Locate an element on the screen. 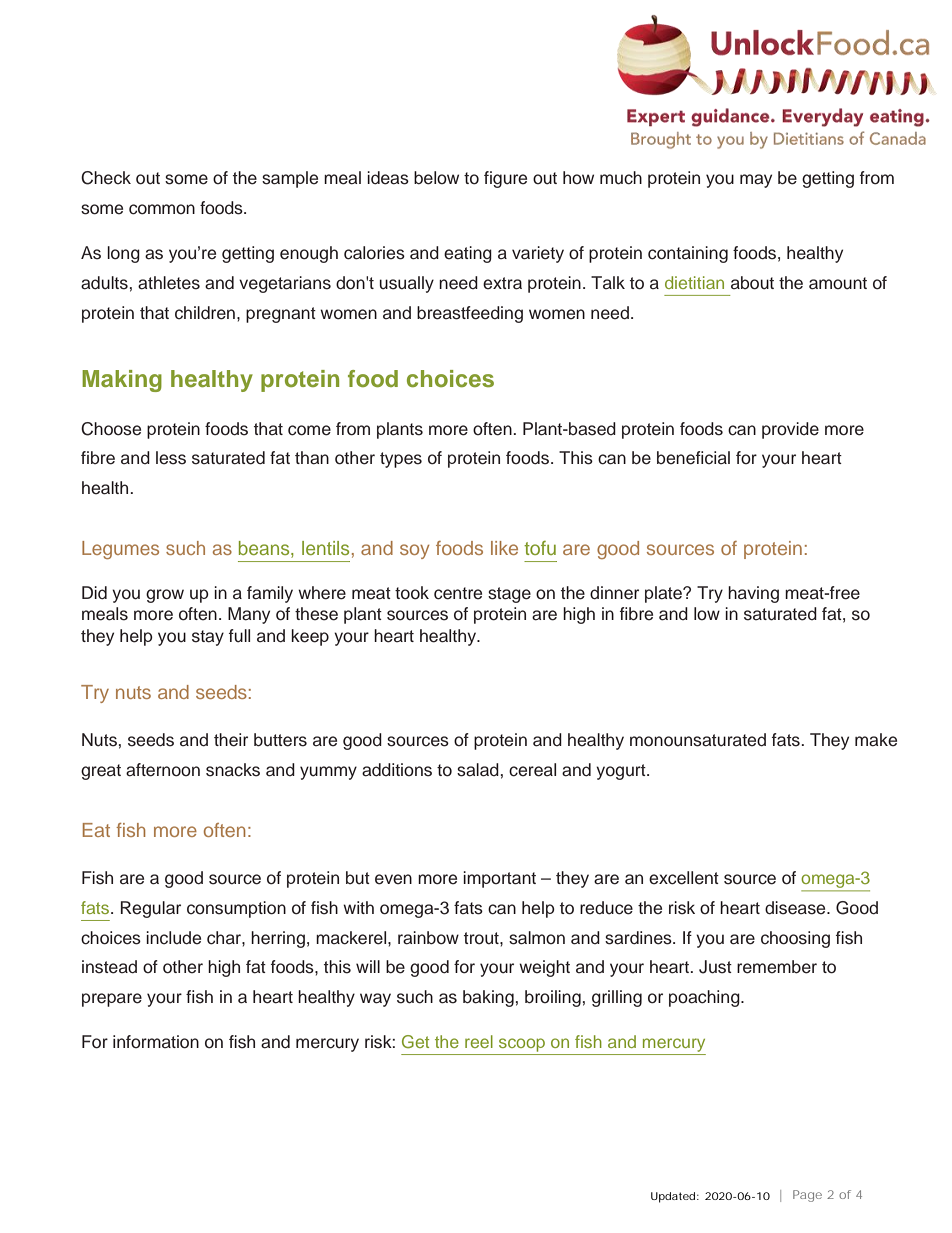 The height and width of the screenshot is (1233, 952). having is located at coordinates (753, 594).
